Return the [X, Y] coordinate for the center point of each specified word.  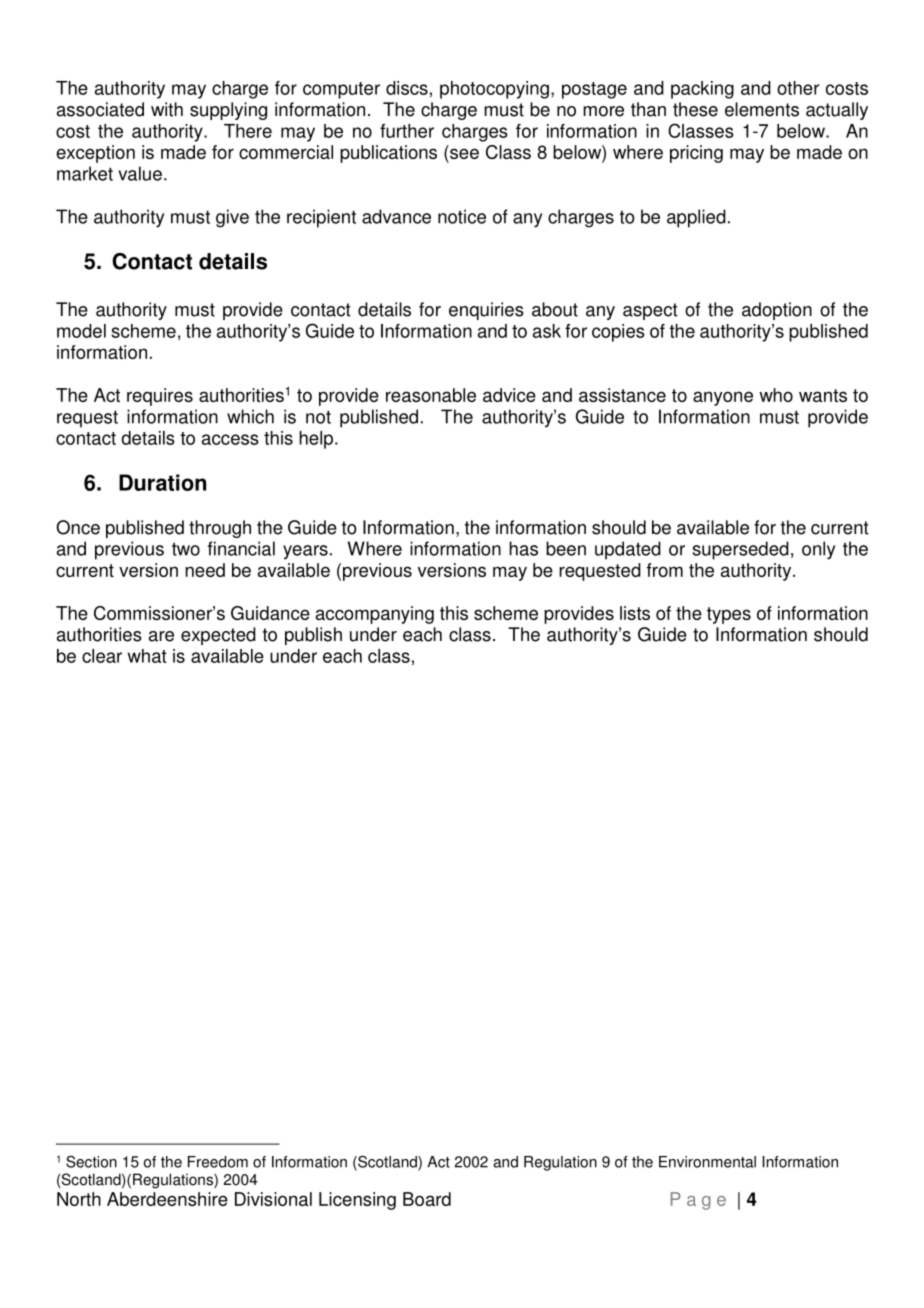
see [464, 153]
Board [427, 1199]
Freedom [218, 1162]
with [167, 109]
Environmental [707, 1162]
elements [762, 109]
